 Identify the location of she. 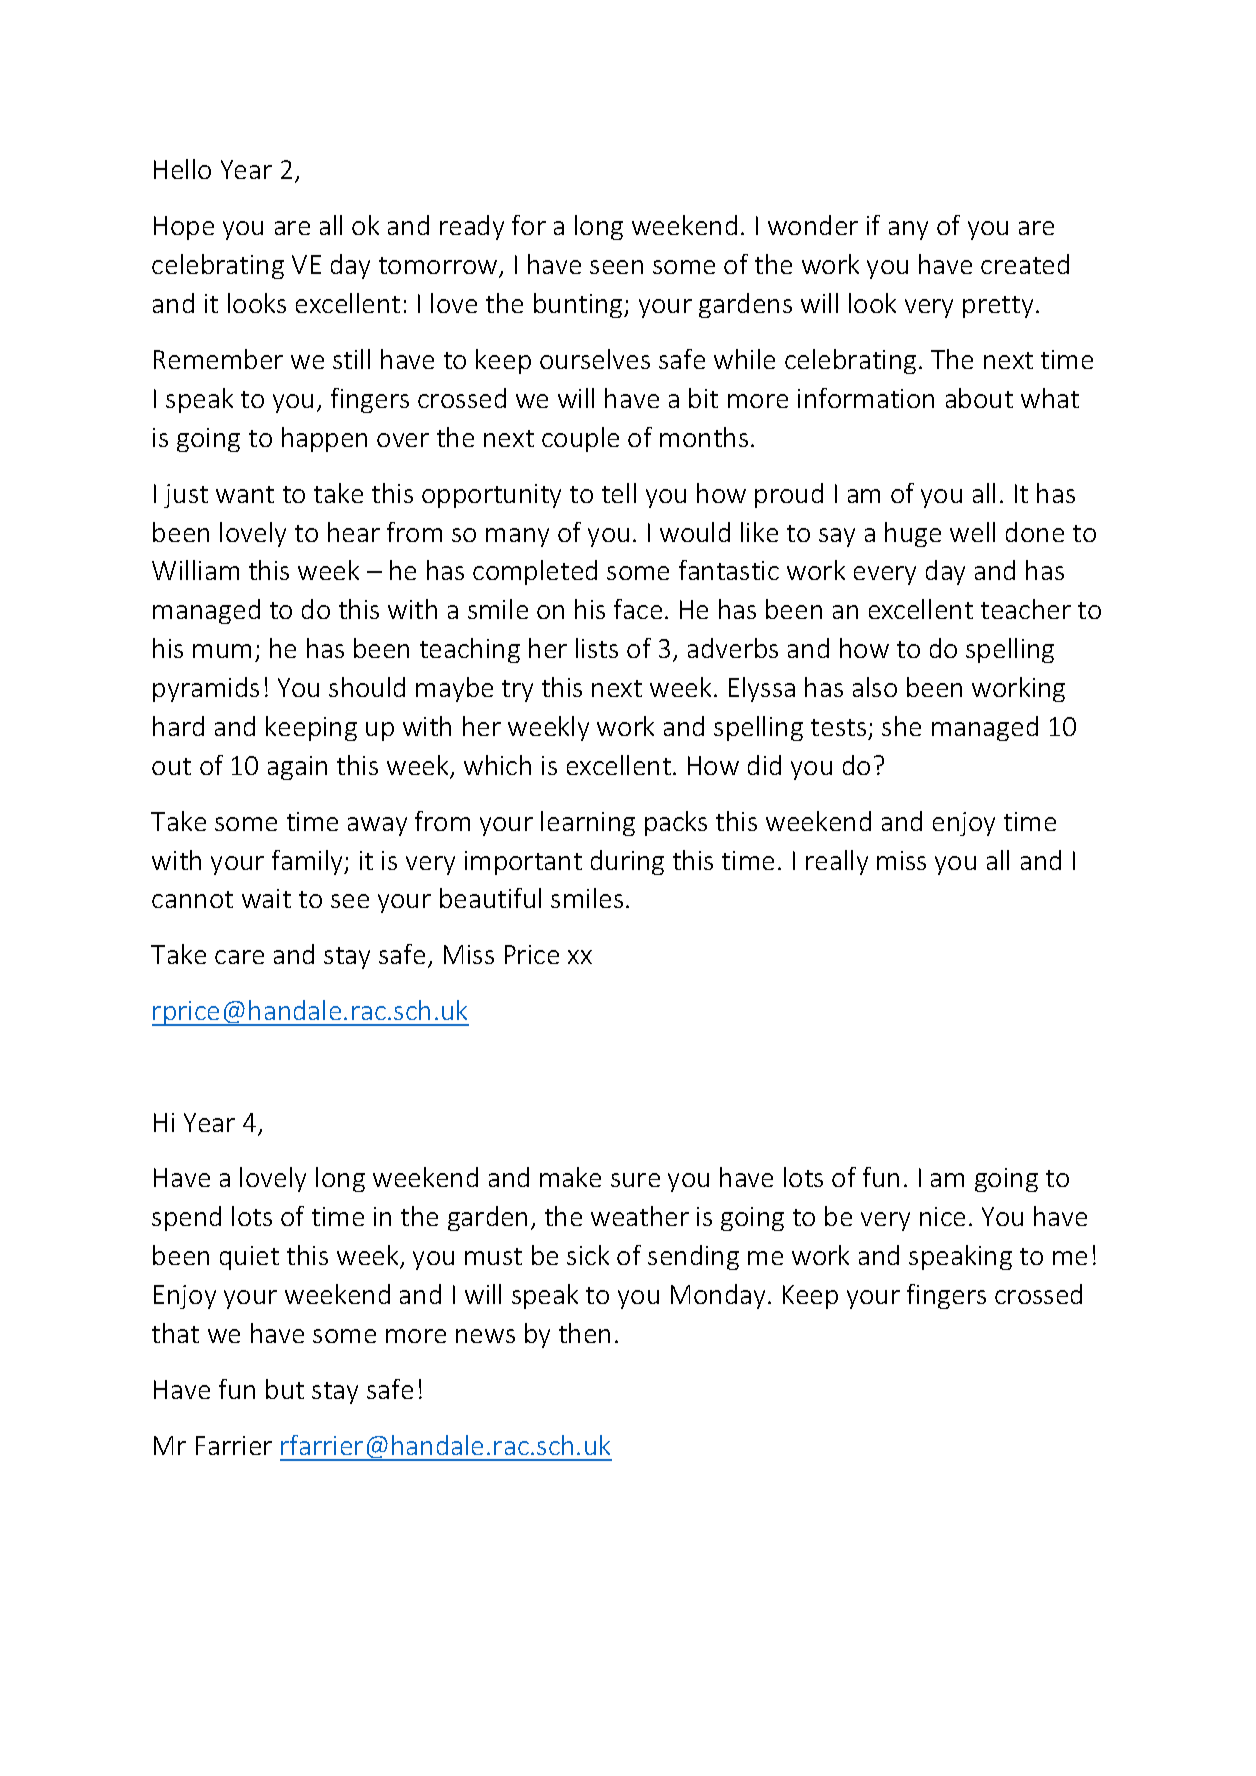
(901, 726).
